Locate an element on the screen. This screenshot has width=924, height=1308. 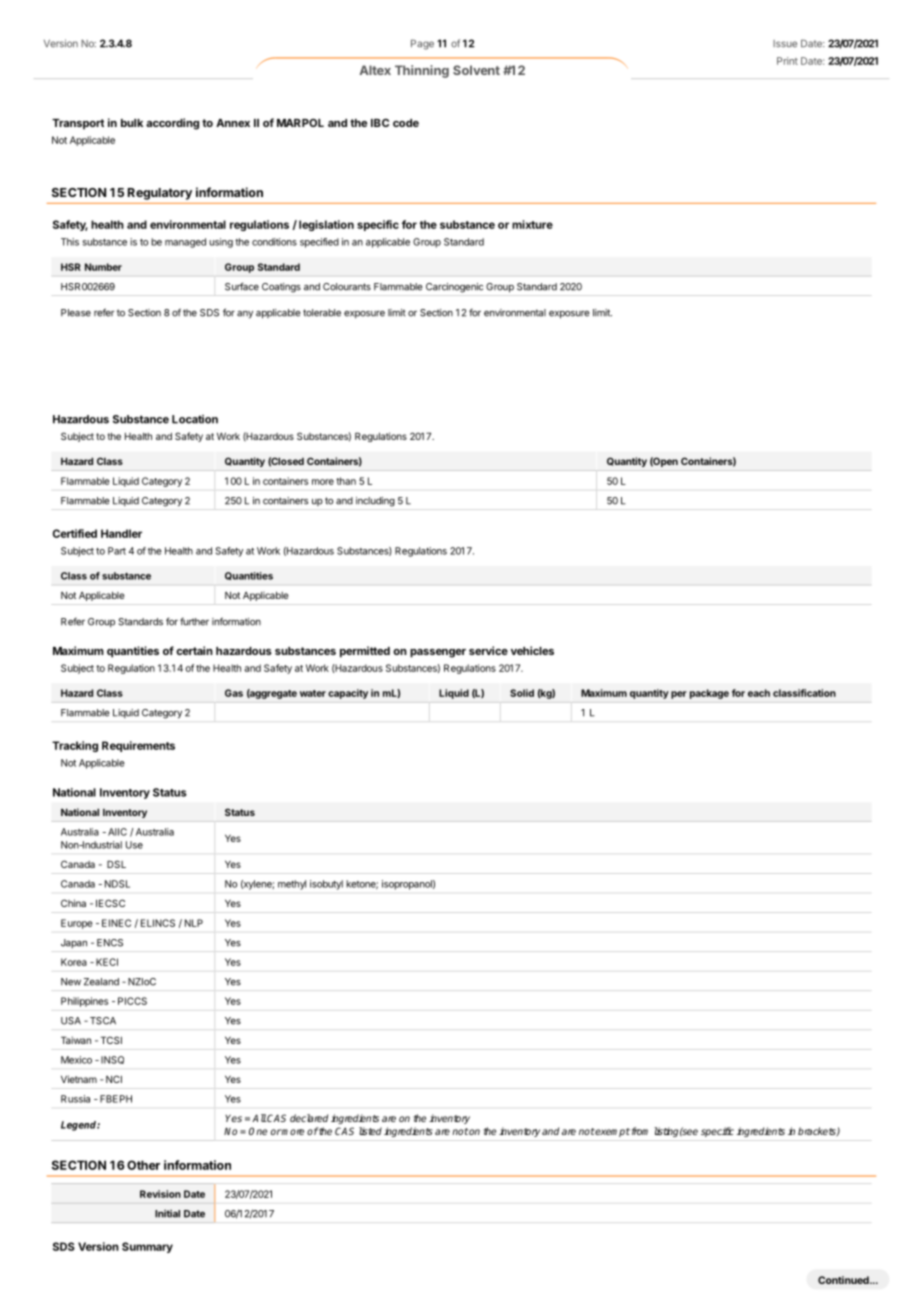
package is located at coordinates (709, 694).
